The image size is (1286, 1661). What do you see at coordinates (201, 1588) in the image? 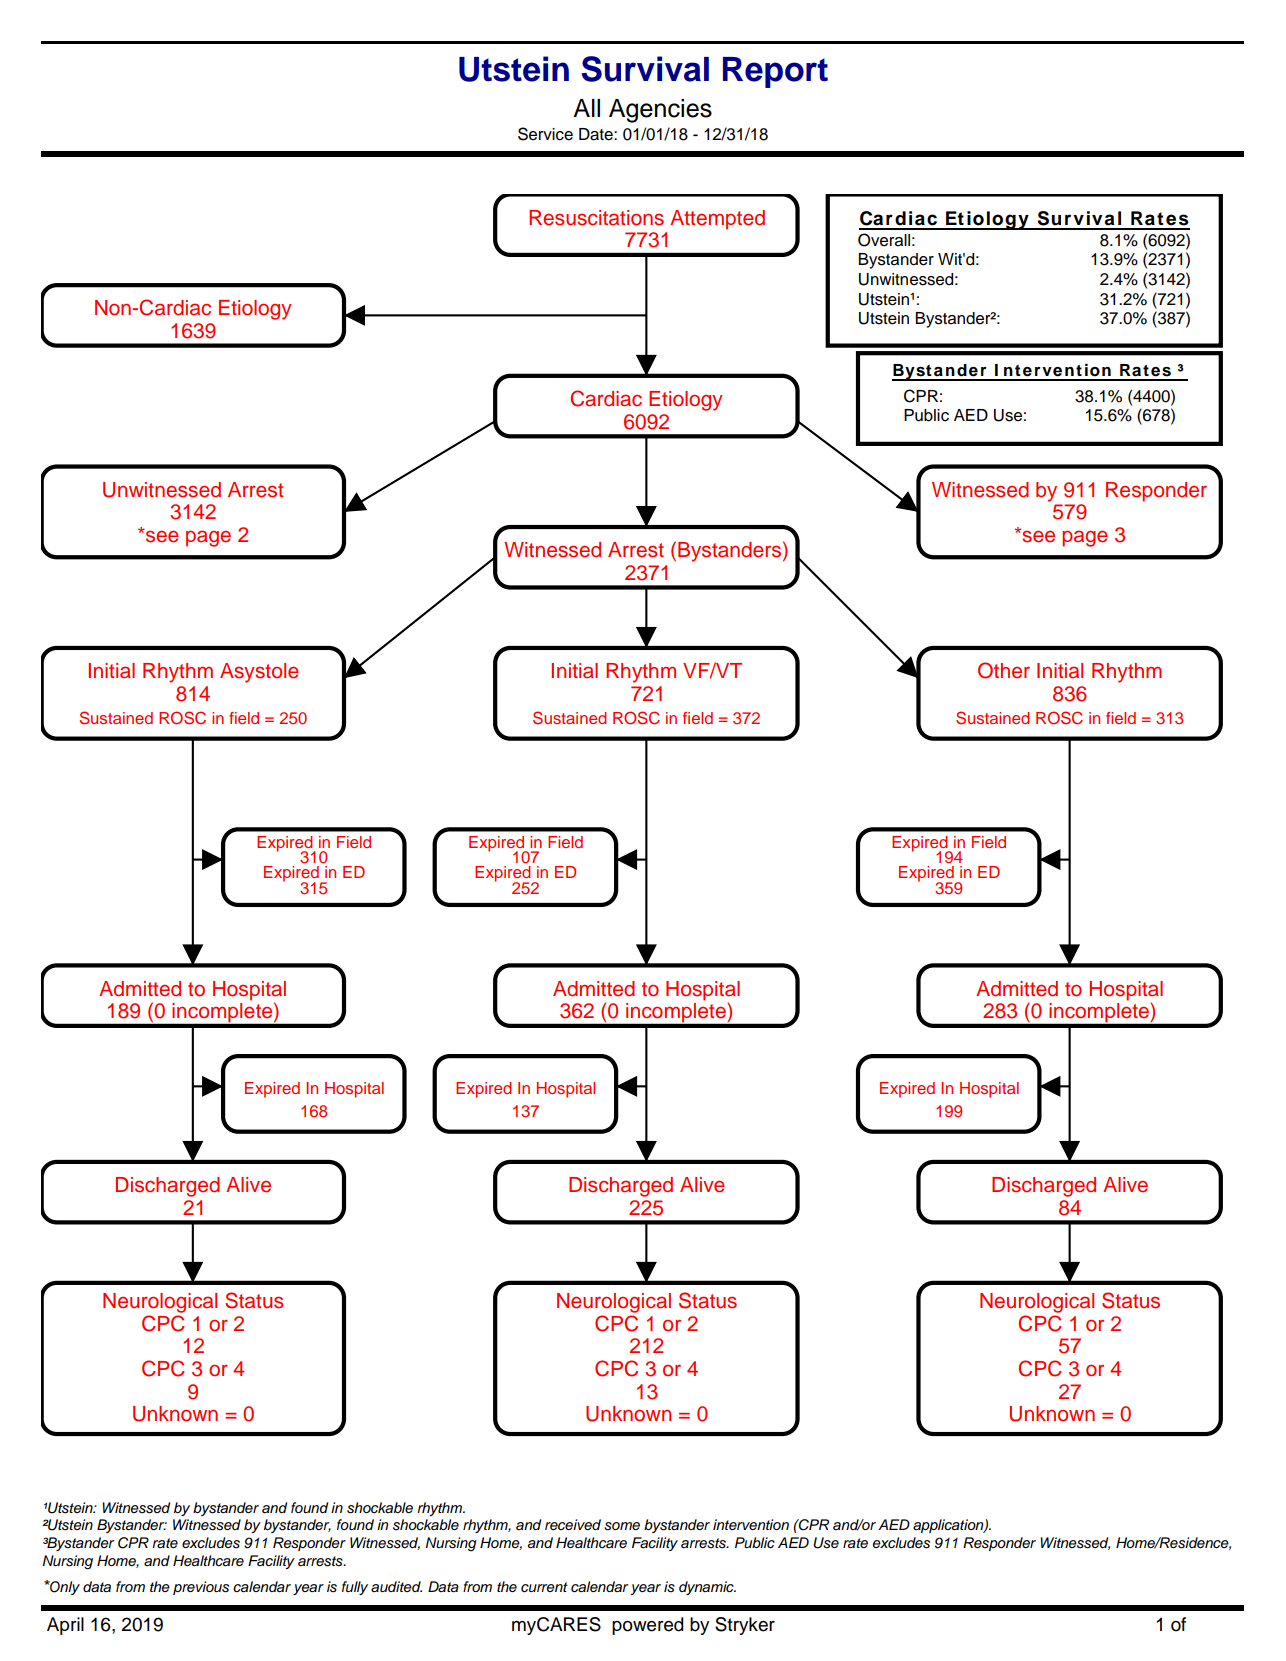
I see `previous` at bounding box center [201, 1588].
